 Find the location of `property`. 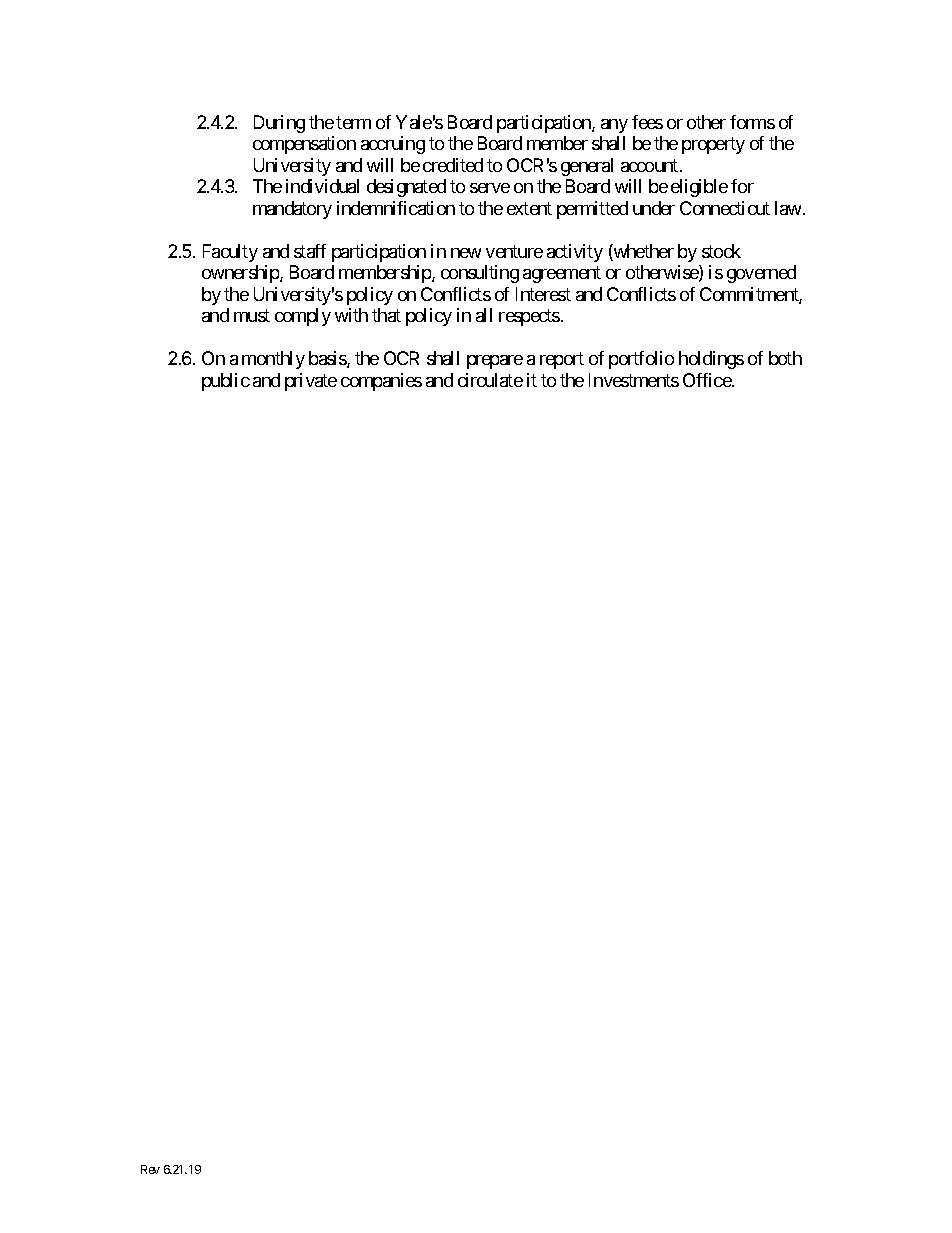

property is located at coordinates (713, 146).
